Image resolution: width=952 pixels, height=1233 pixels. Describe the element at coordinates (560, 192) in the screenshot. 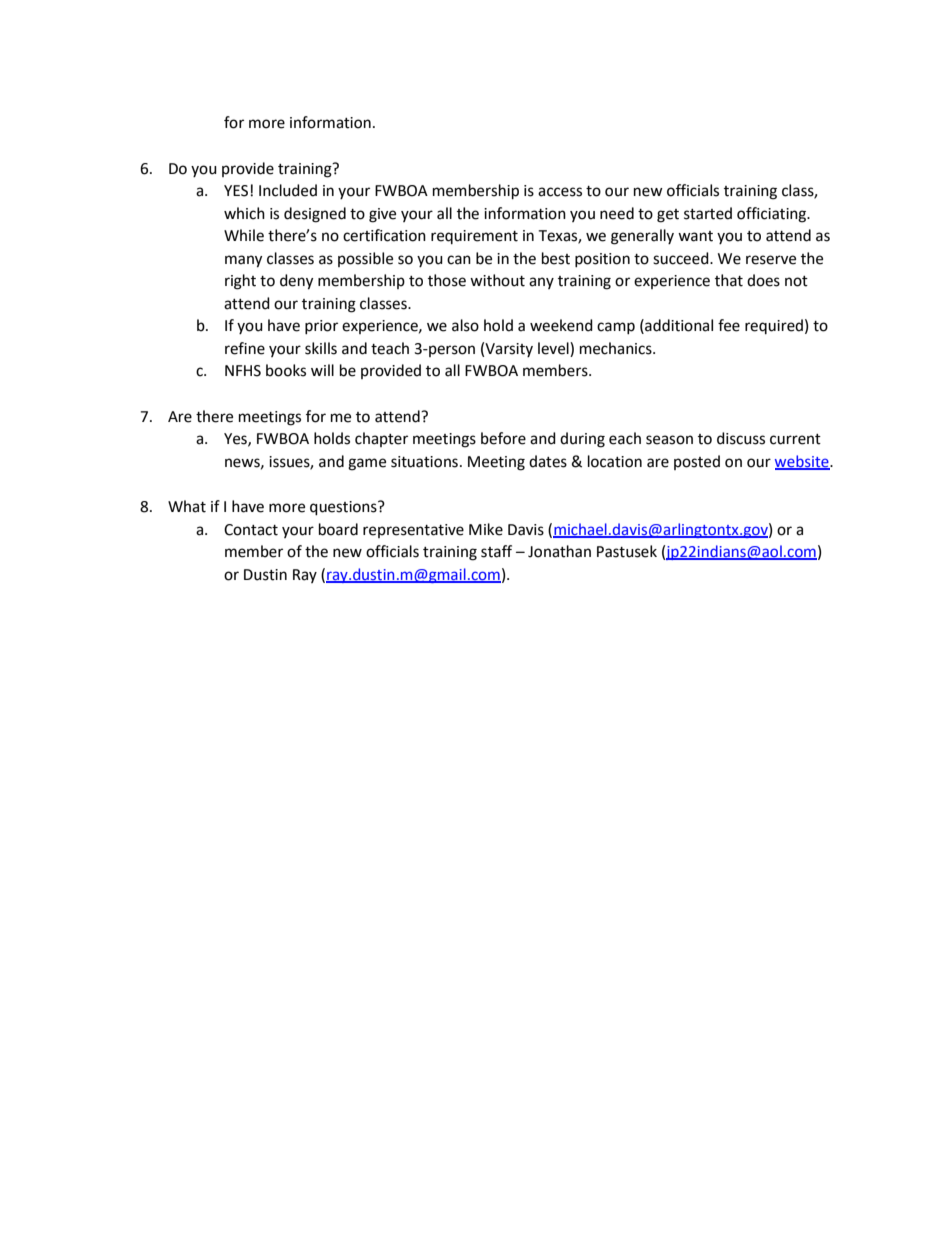

I see `access` at that location.
